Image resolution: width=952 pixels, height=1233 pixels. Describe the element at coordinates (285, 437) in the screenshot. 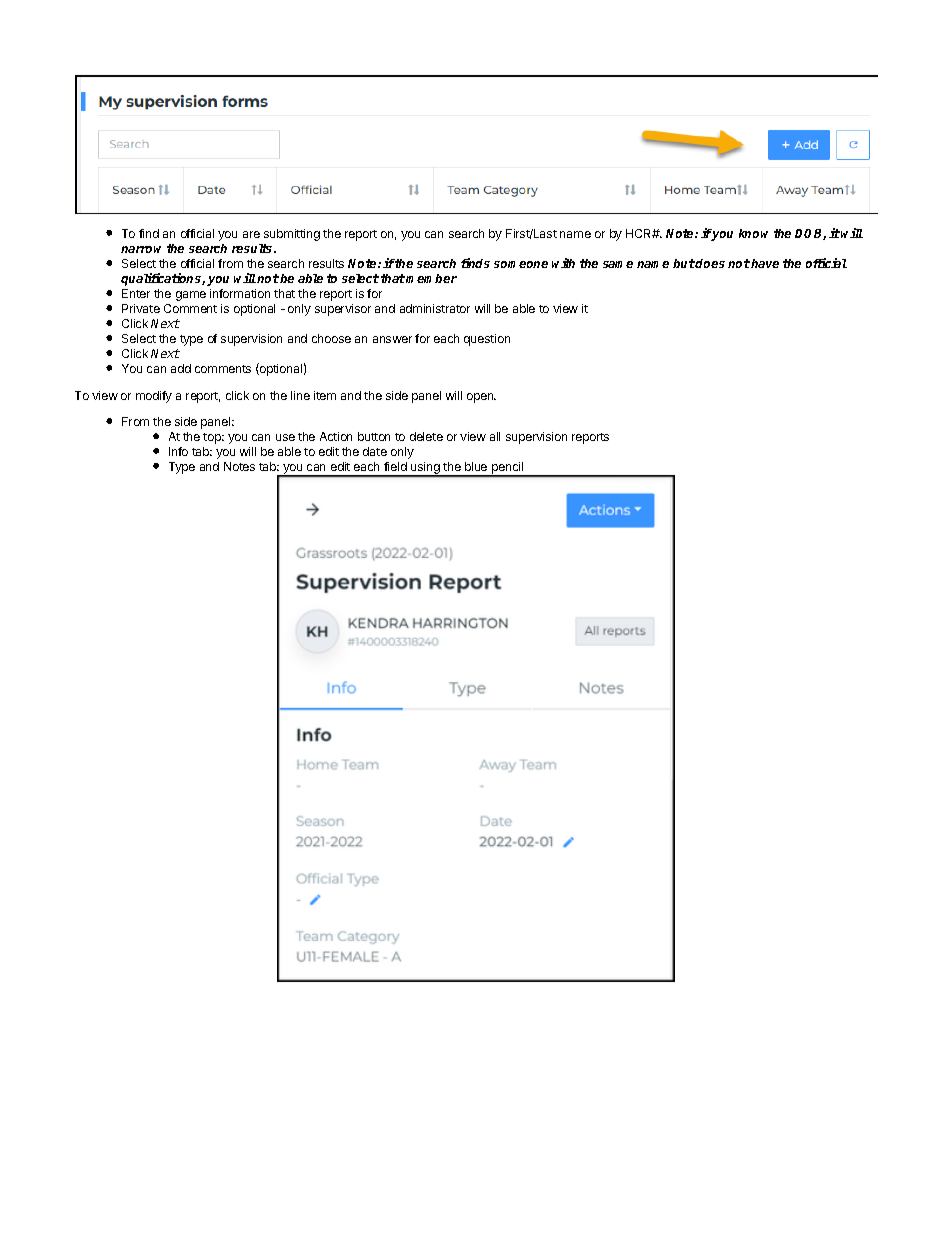

I see `use` at that location.
